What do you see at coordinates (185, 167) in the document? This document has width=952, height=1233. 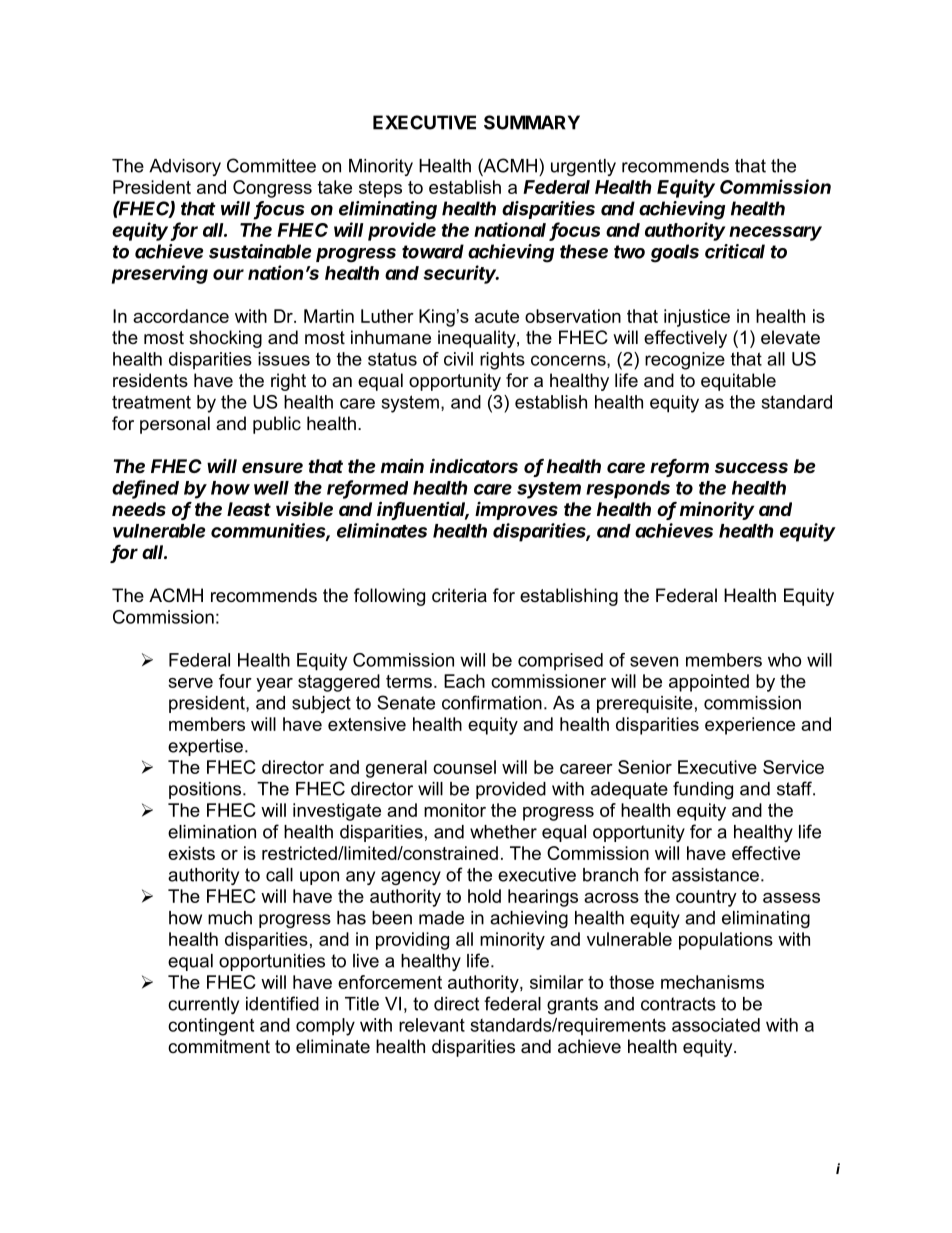 I see `Advisory` at bounding box center [185, 167].
